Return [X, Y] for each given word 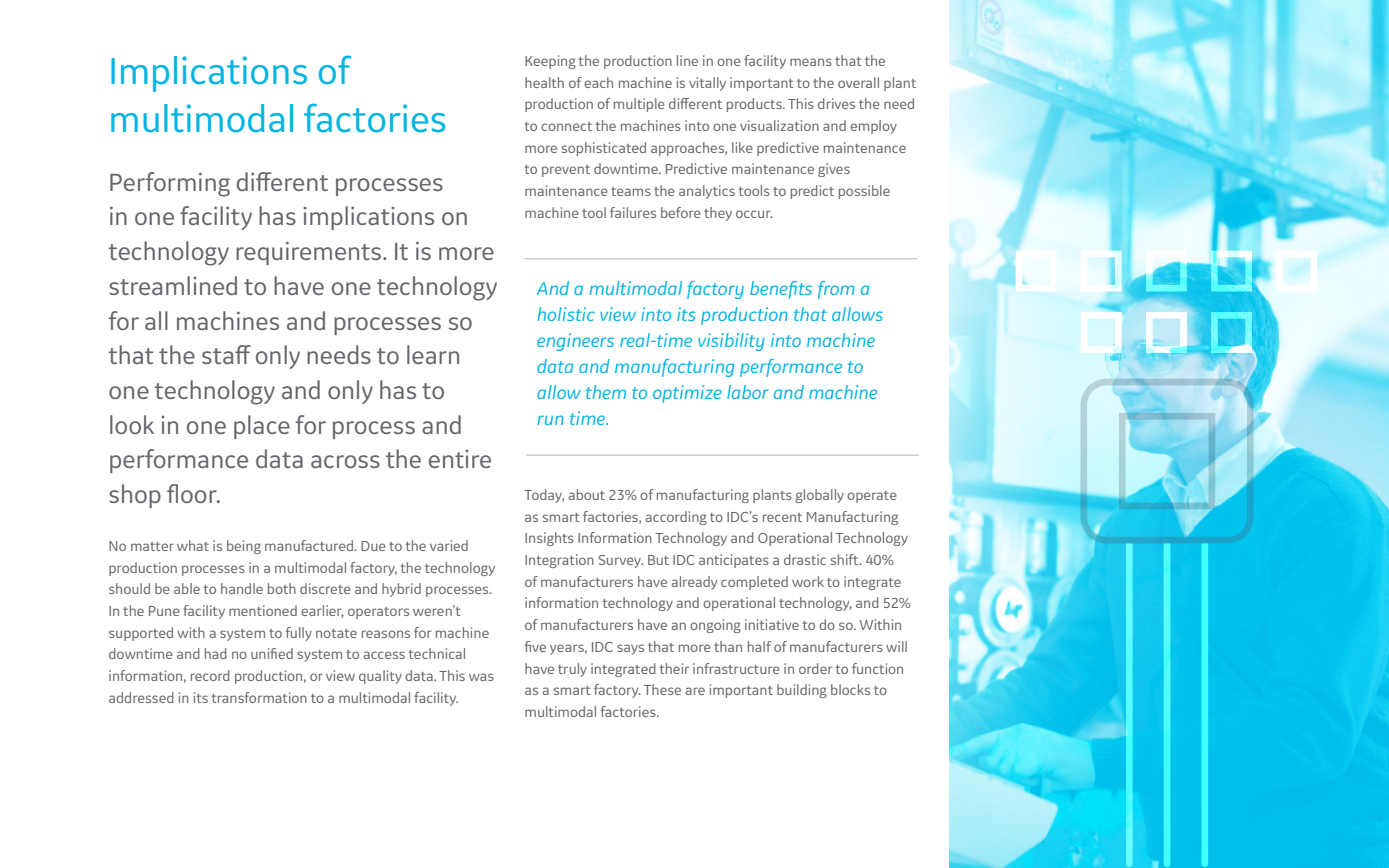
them [606, 392]
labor [748, 392]
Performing [170, 184]
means [811, 62]
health [544, 82]
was [481, 677]
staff [226, 354]
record [210, 675]
